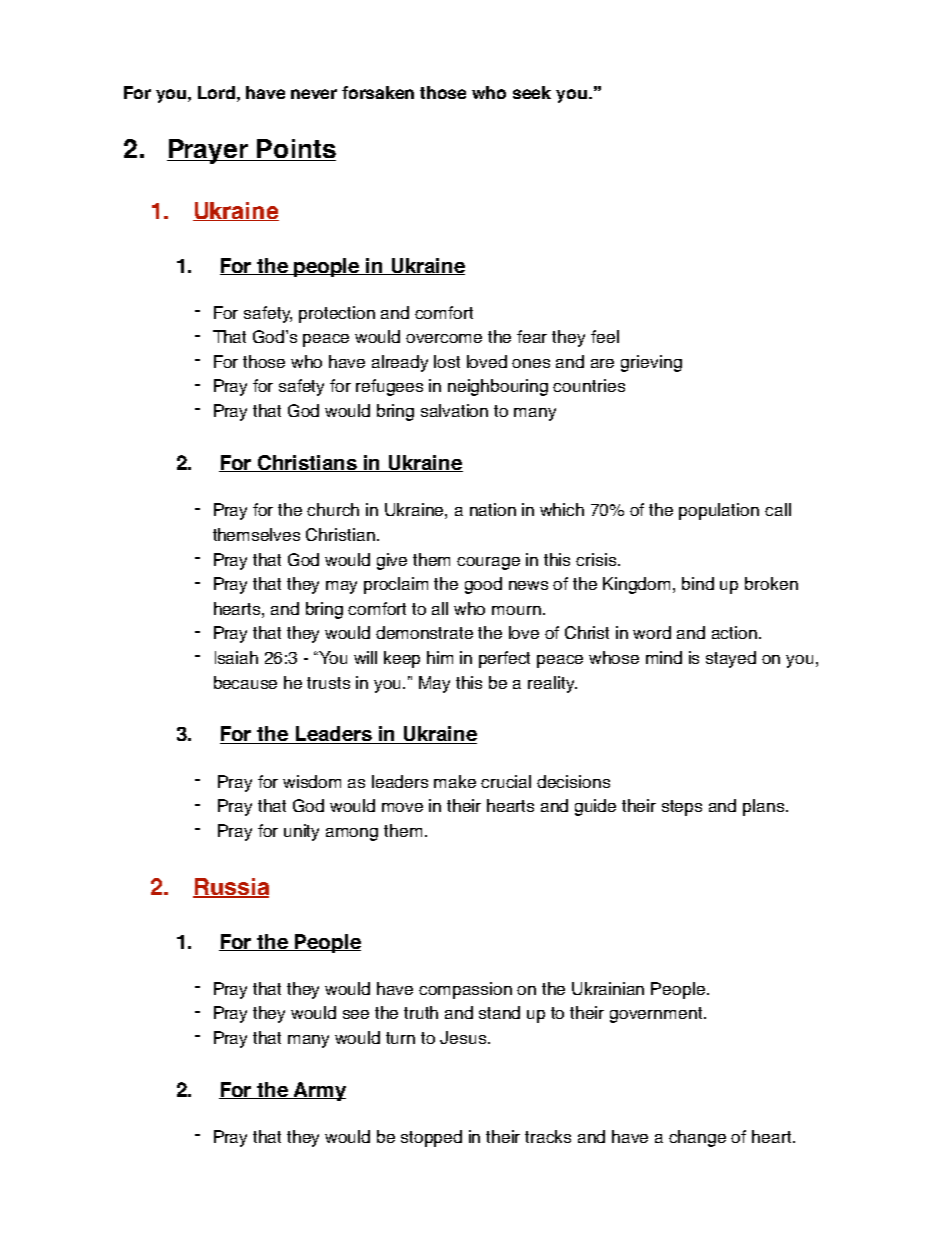 This screenshot has height=1233, width=952. Describe the element at coordinates (236, 657) in the screenshot. I see `Isaiah` at that location.
